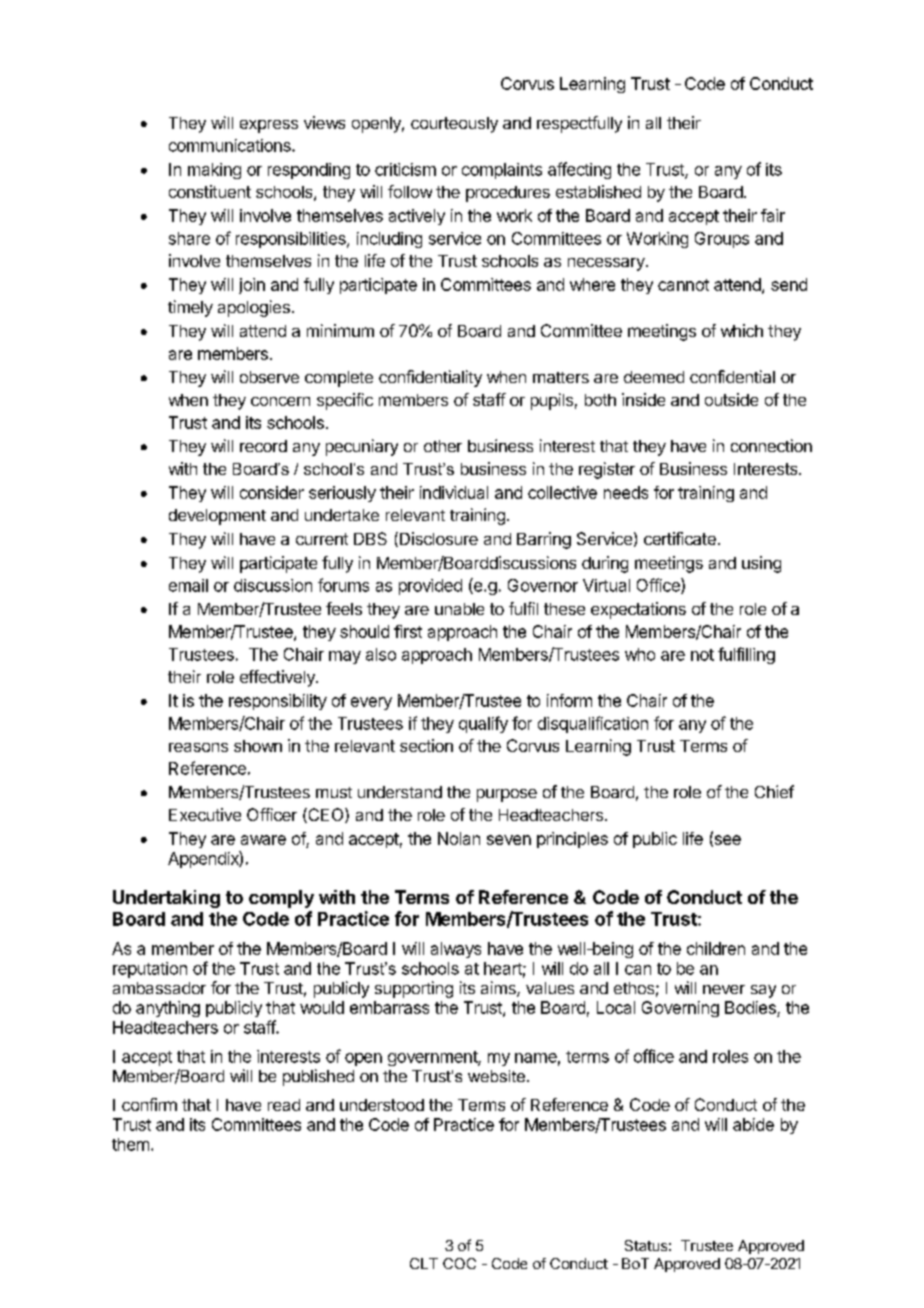 Image resolution: width=924 pixels, height=1308 pixels. I want to click on children, so click(716, 948).
